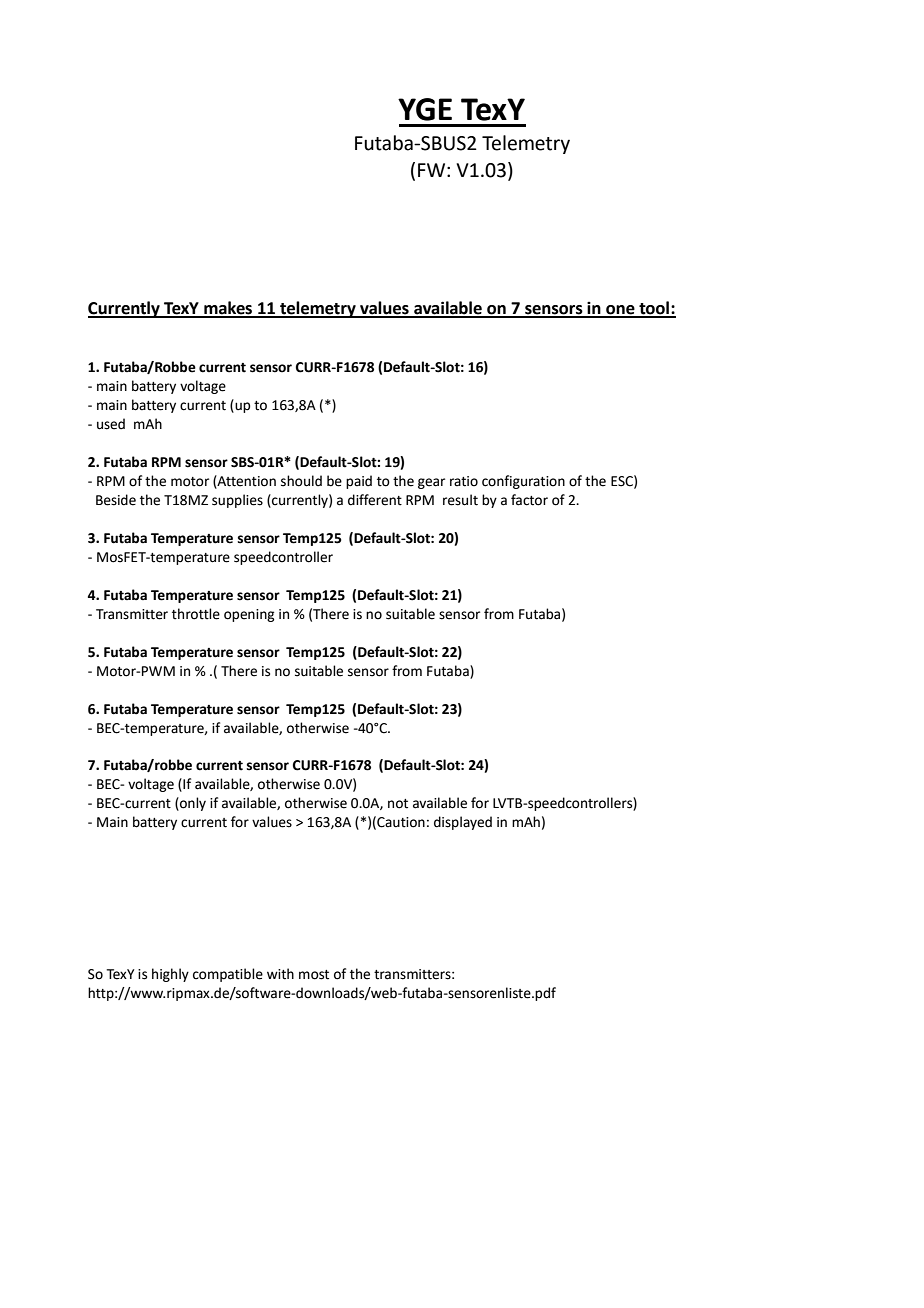 The width and height of the page is (924, 1308). I want to click on paid, so click(359, 482).
